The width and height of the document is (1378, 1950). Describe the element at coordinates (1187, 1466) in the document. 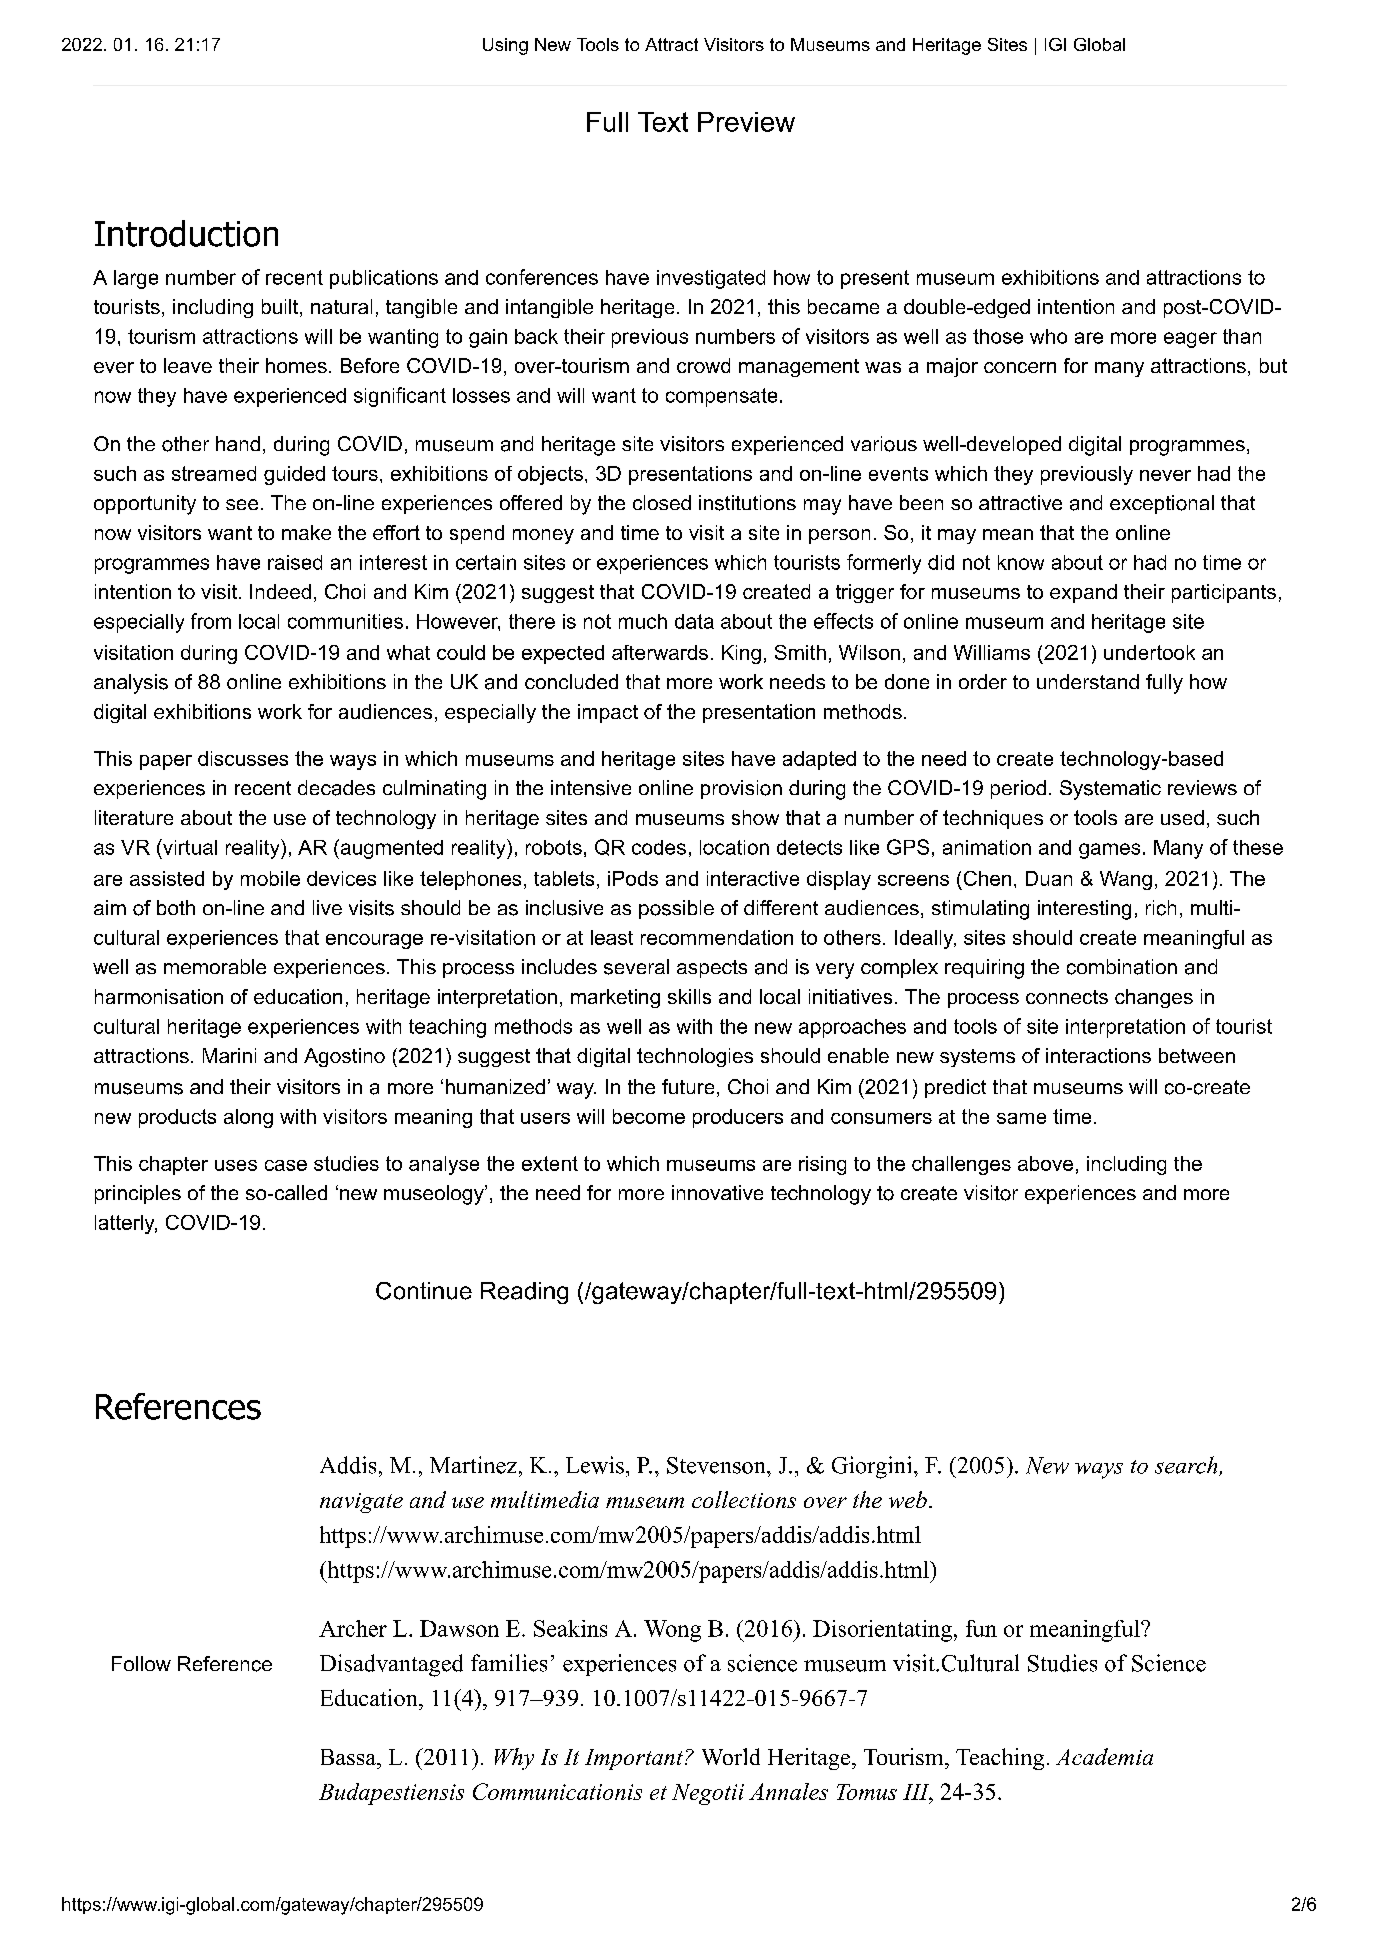

I see `search` at that location.
